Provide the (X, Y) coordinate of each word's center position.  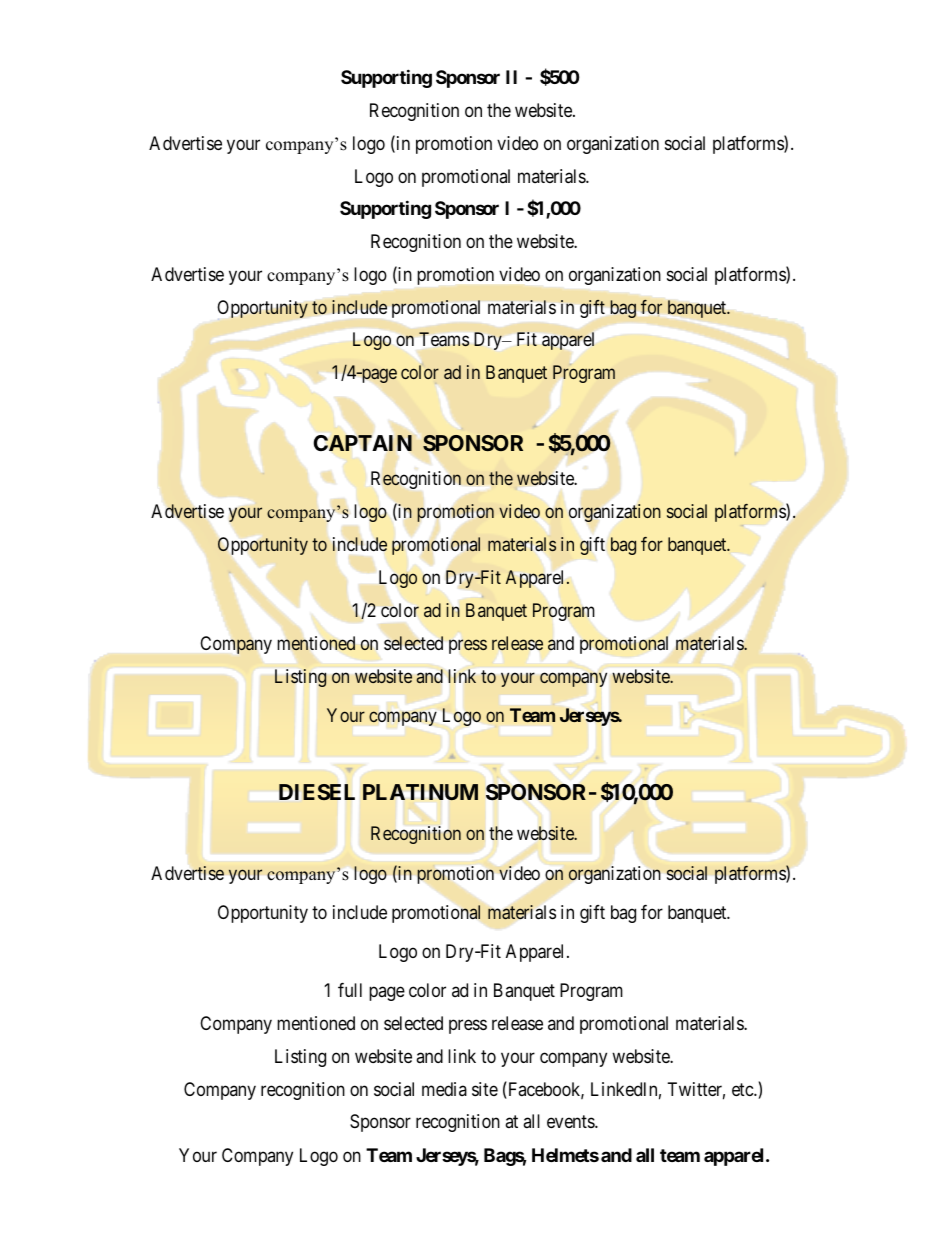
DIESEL (317, 792)
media (444, 1089)
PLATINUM (420, 792)
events (571, 1122)
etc (743, 1089)
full (350, 990)
